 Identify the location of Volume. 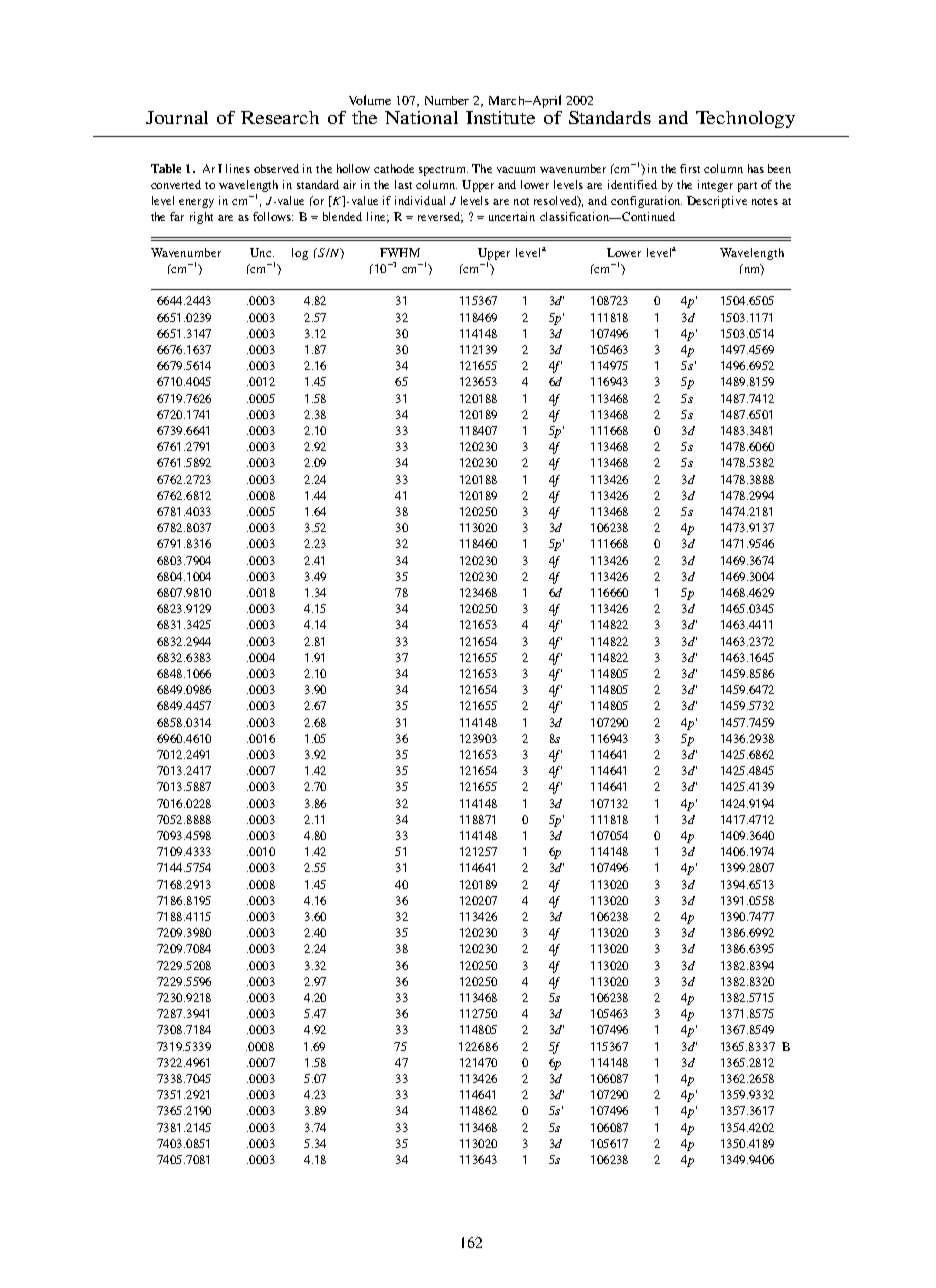
(370, 100).
